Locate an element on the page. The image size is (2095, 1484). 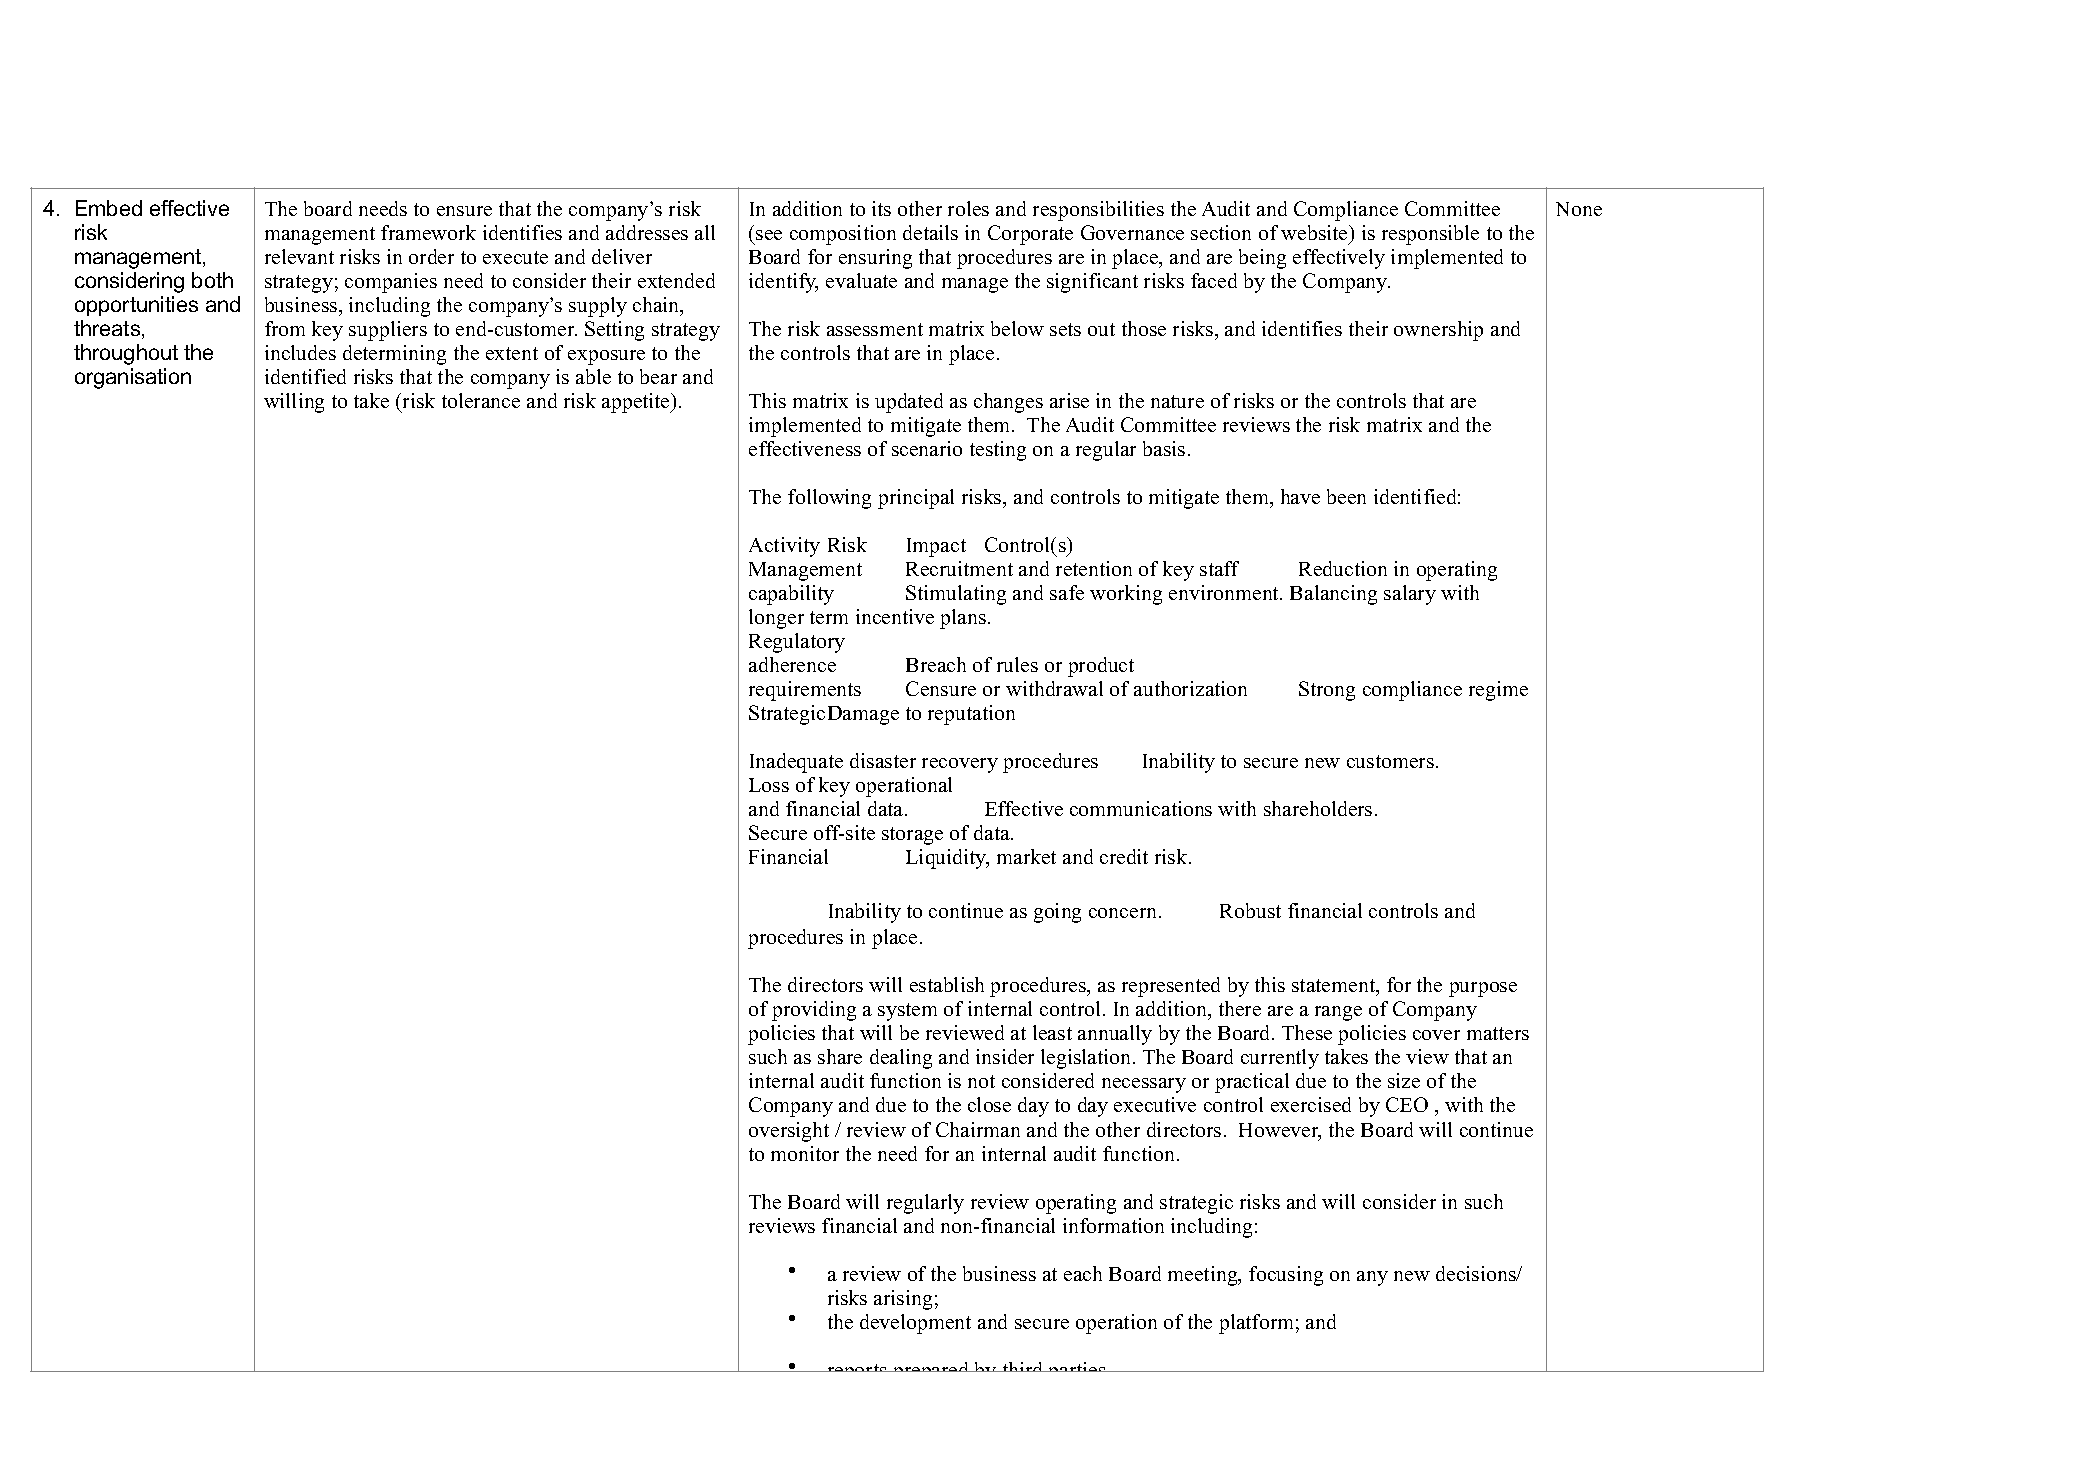
development is located at coordinates (915, 1324).
